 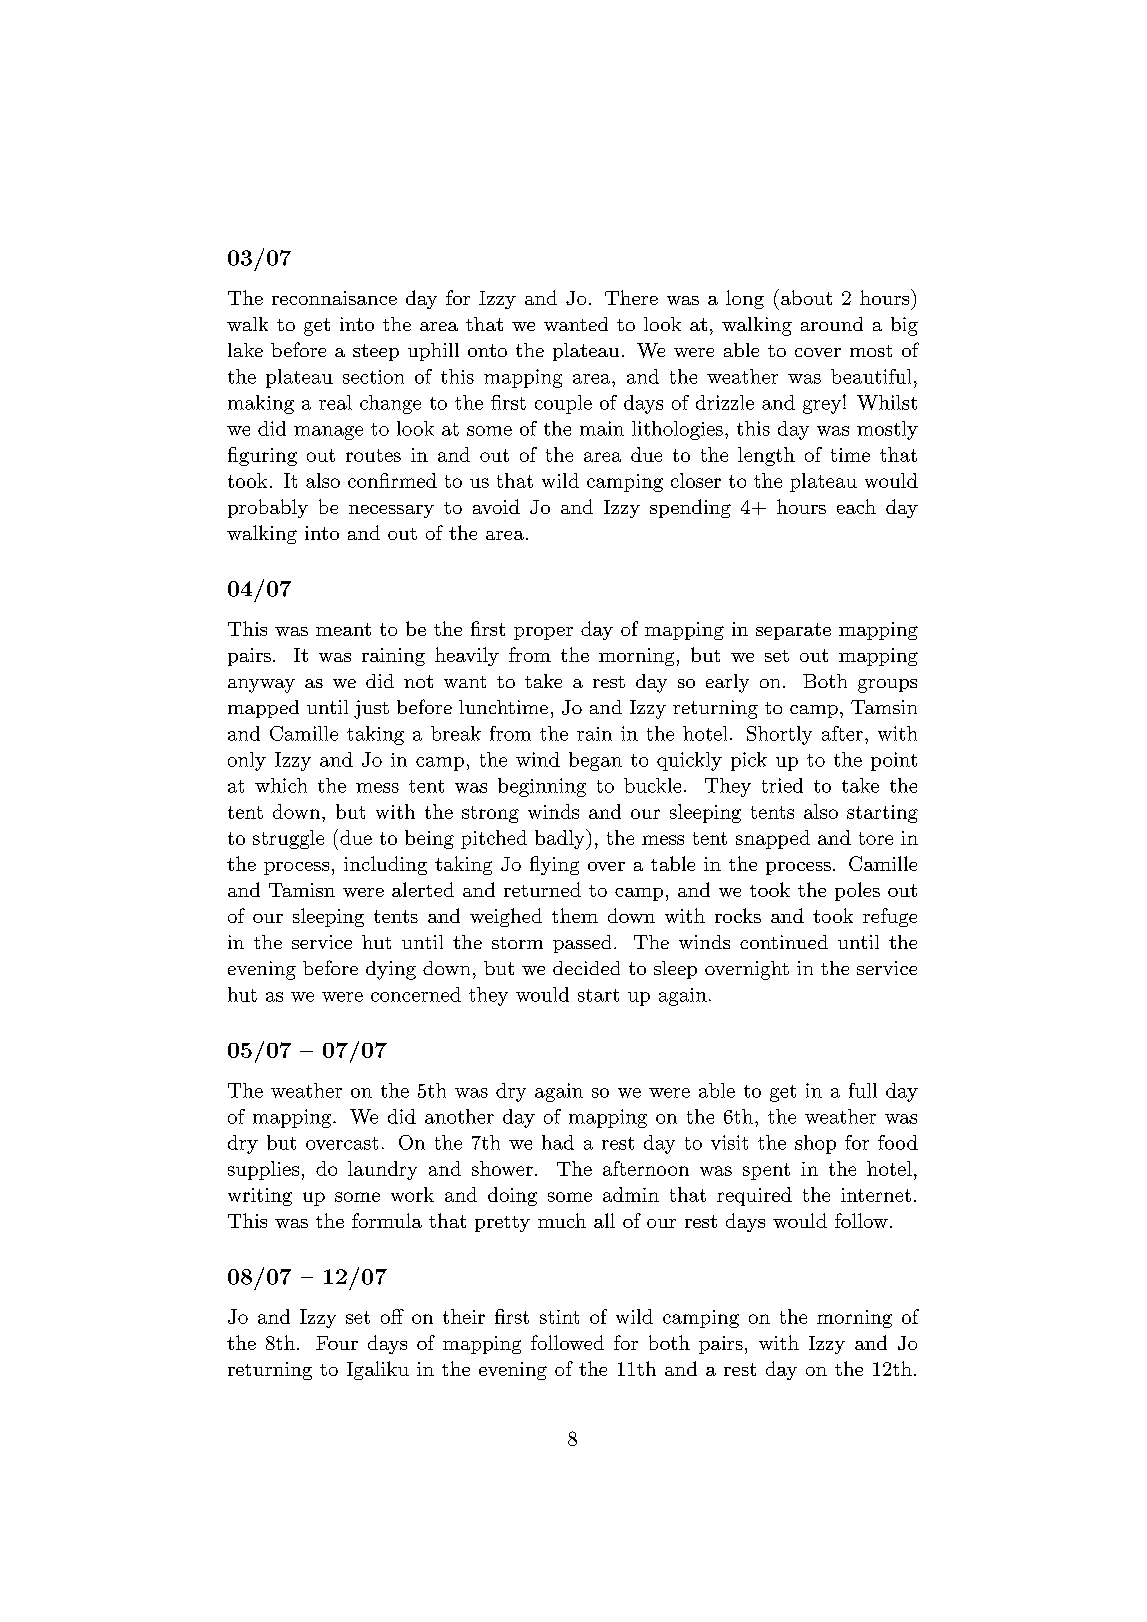 What do you see at coordinates (376, 352) in the screenshot?
I see `steep` at bounding box center [376, 352].
